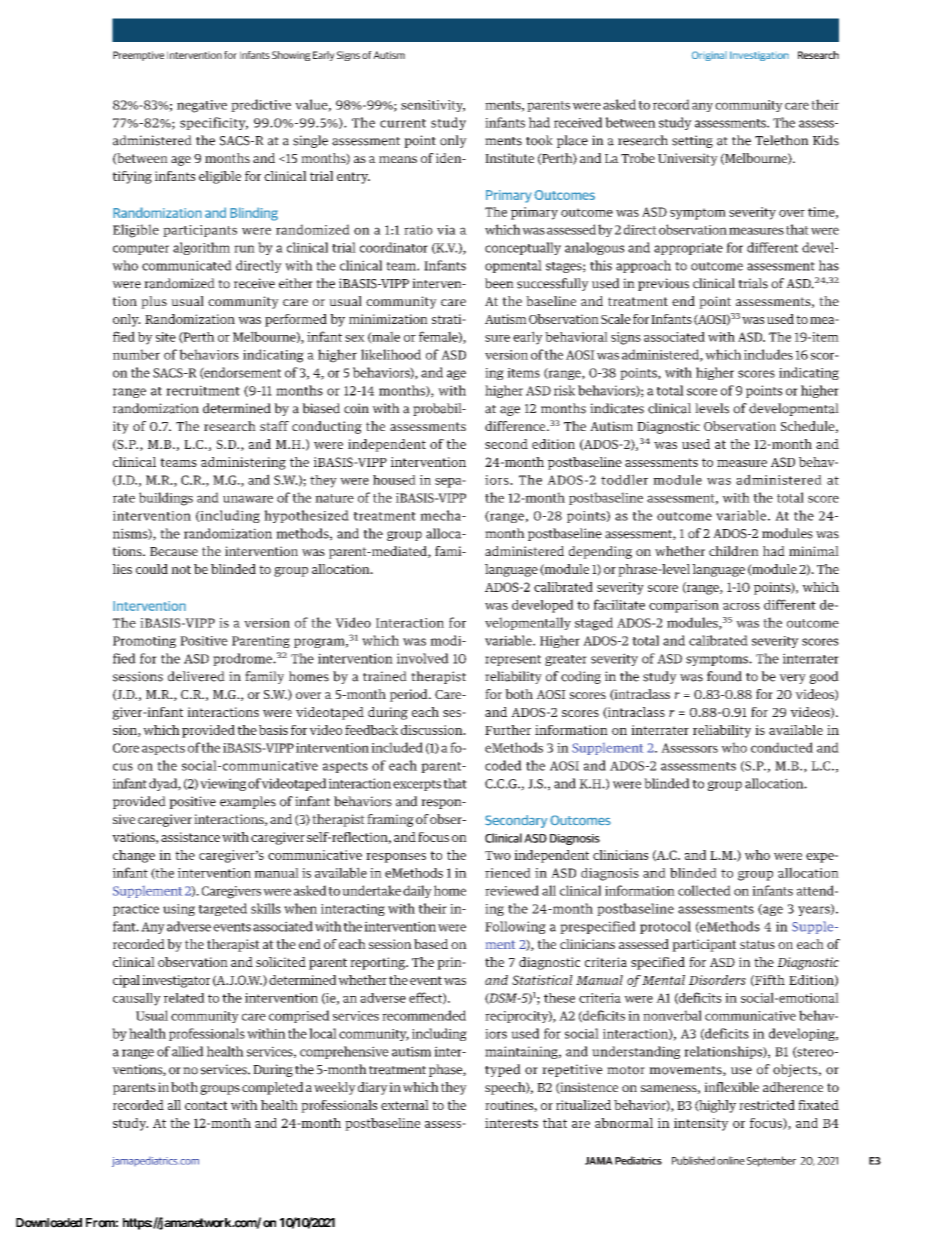 The height and width of the document is (1233, 952). What do you see at coordinates (704, 890) in the document?
I see `collected` at bounding box center [704, 890].
